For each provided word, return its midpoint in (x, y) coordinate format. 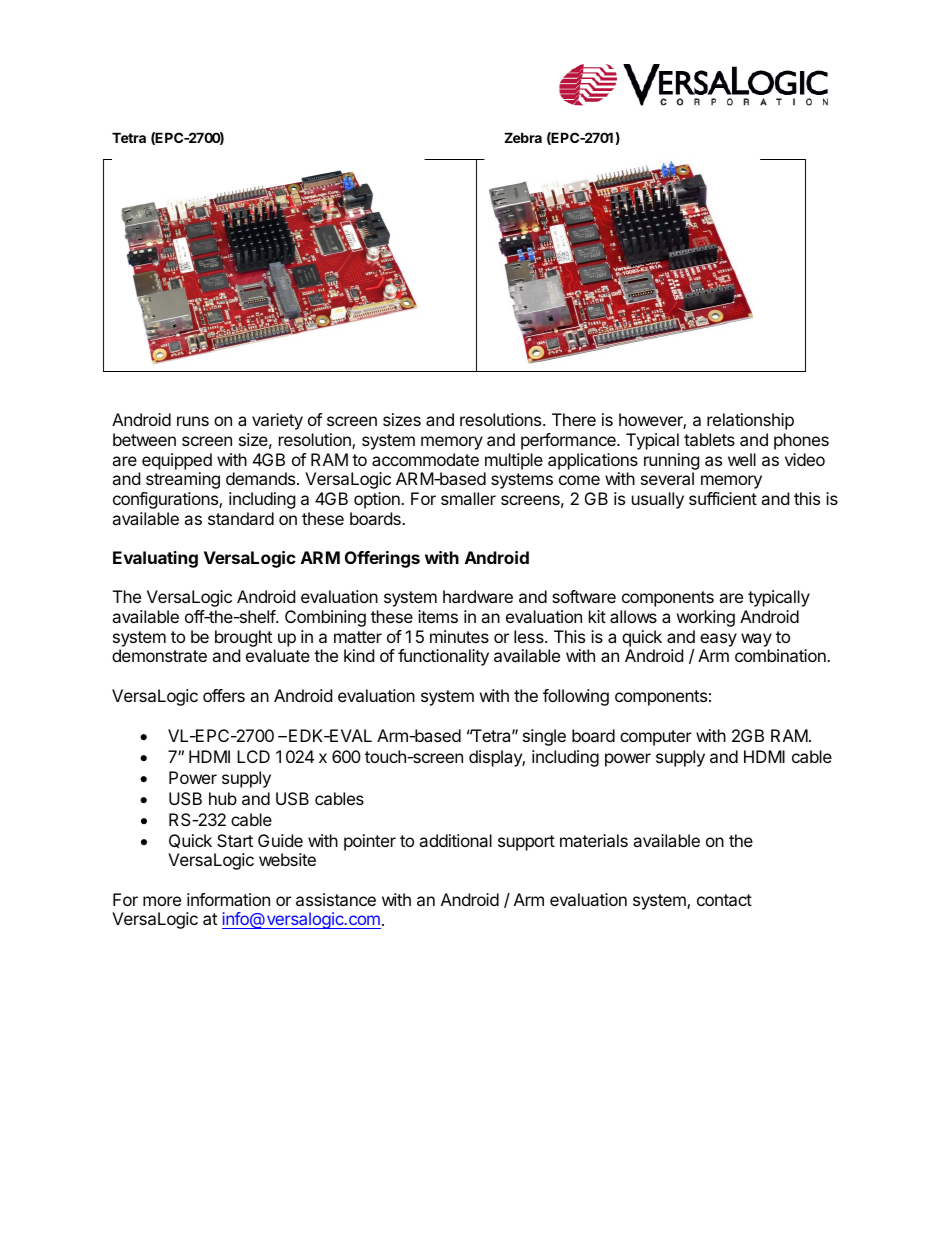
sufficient (723, 498)
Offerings (382, 559)
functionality (443, 657)
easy (718, 640)
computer (656, 738)
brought (243, 640)
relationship (750, 421)
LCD (253, 756)
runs (193, 421)
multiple (514, 461)
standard (241, 518)
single (544, 737)
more (162, 901)
